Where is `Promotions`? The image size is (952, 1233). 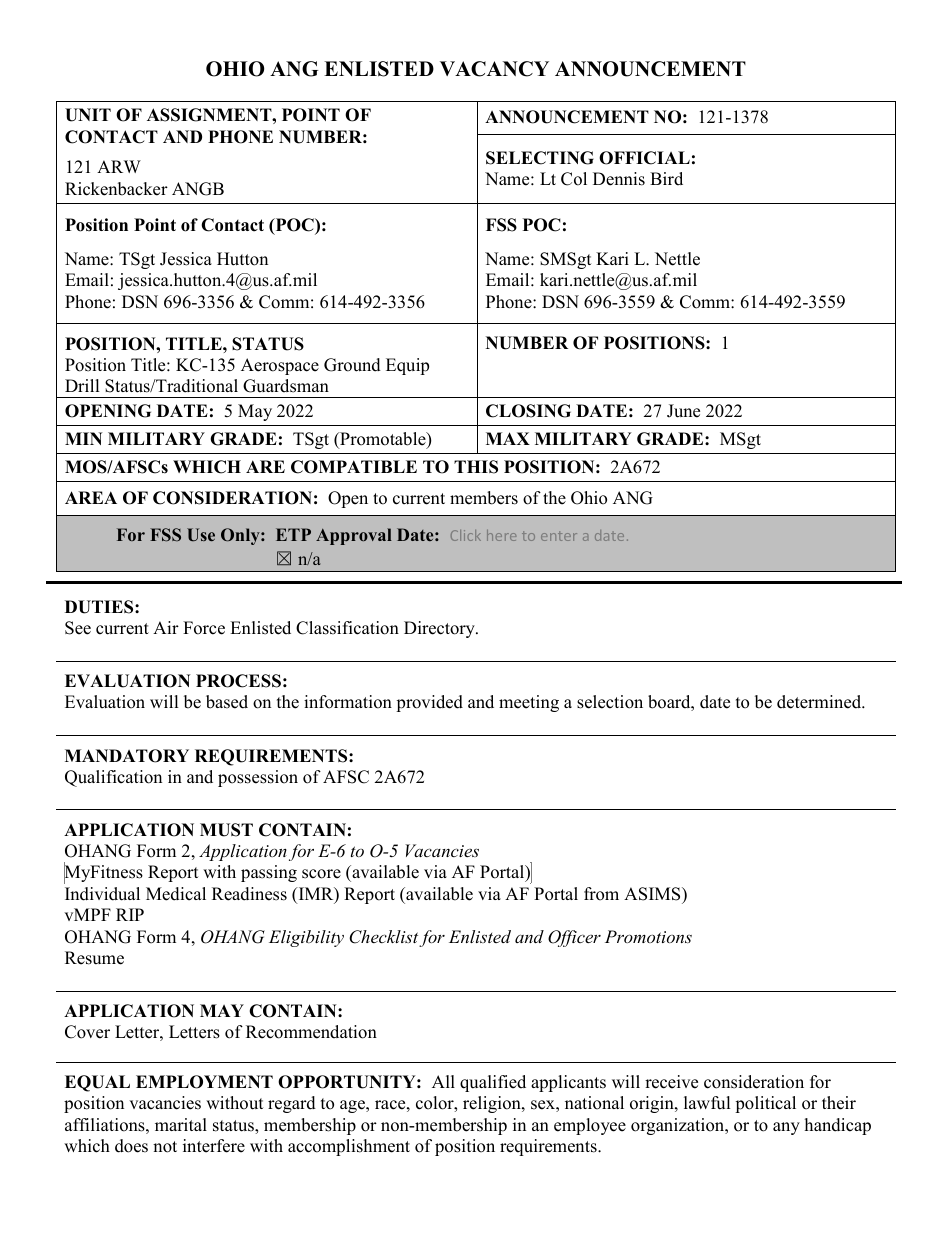 Promotions is located at coordinates (648, 936).
